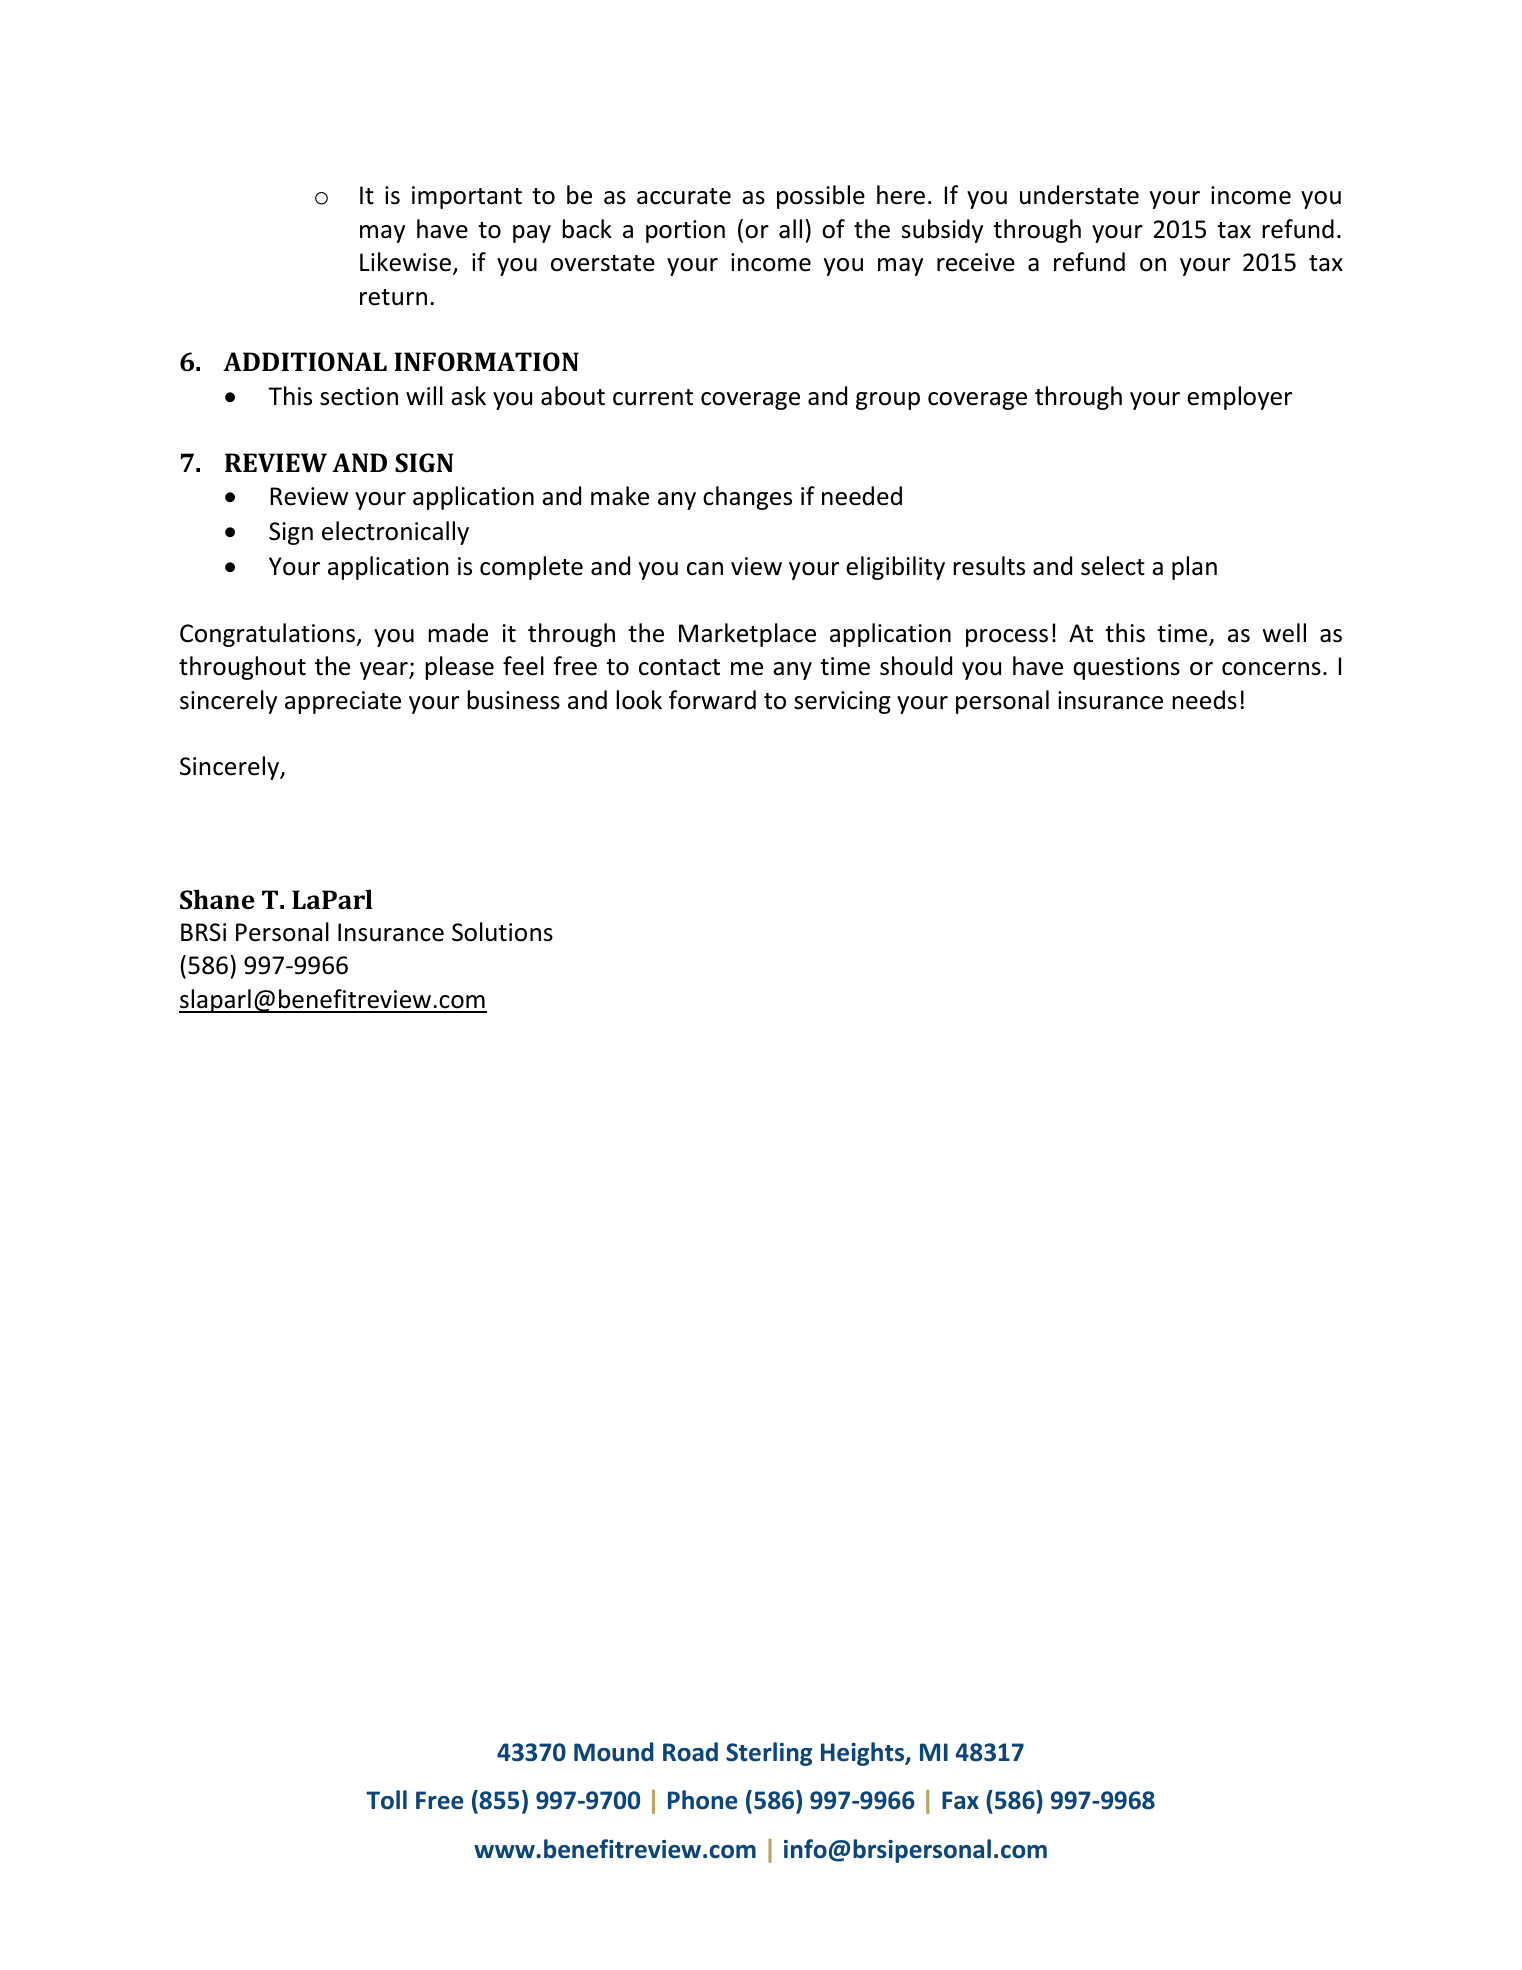  I want to click on portion, so click(685, 231).
